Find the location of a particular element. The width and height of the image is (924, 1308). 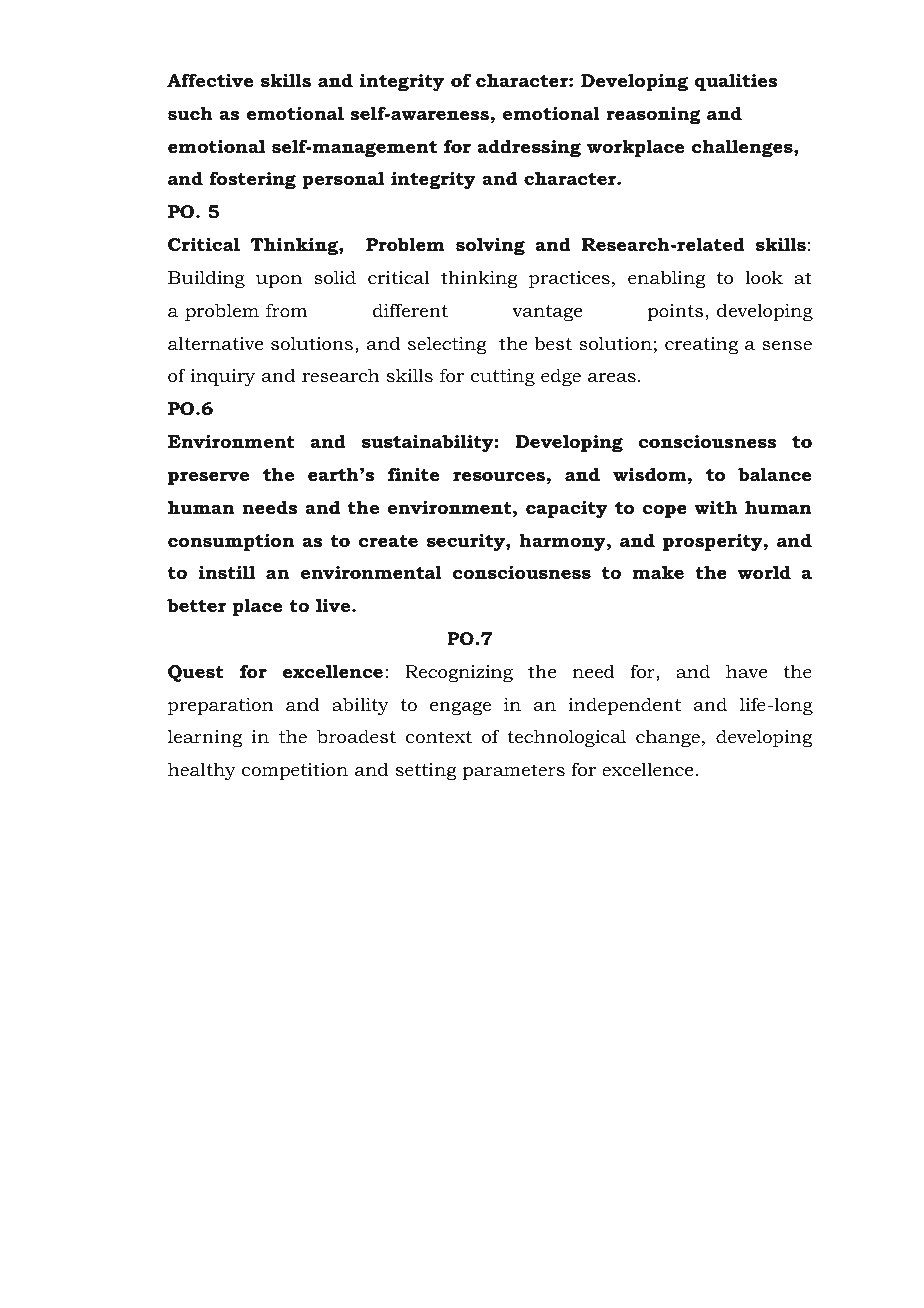

cutting is located at coordinates (502, 377).
